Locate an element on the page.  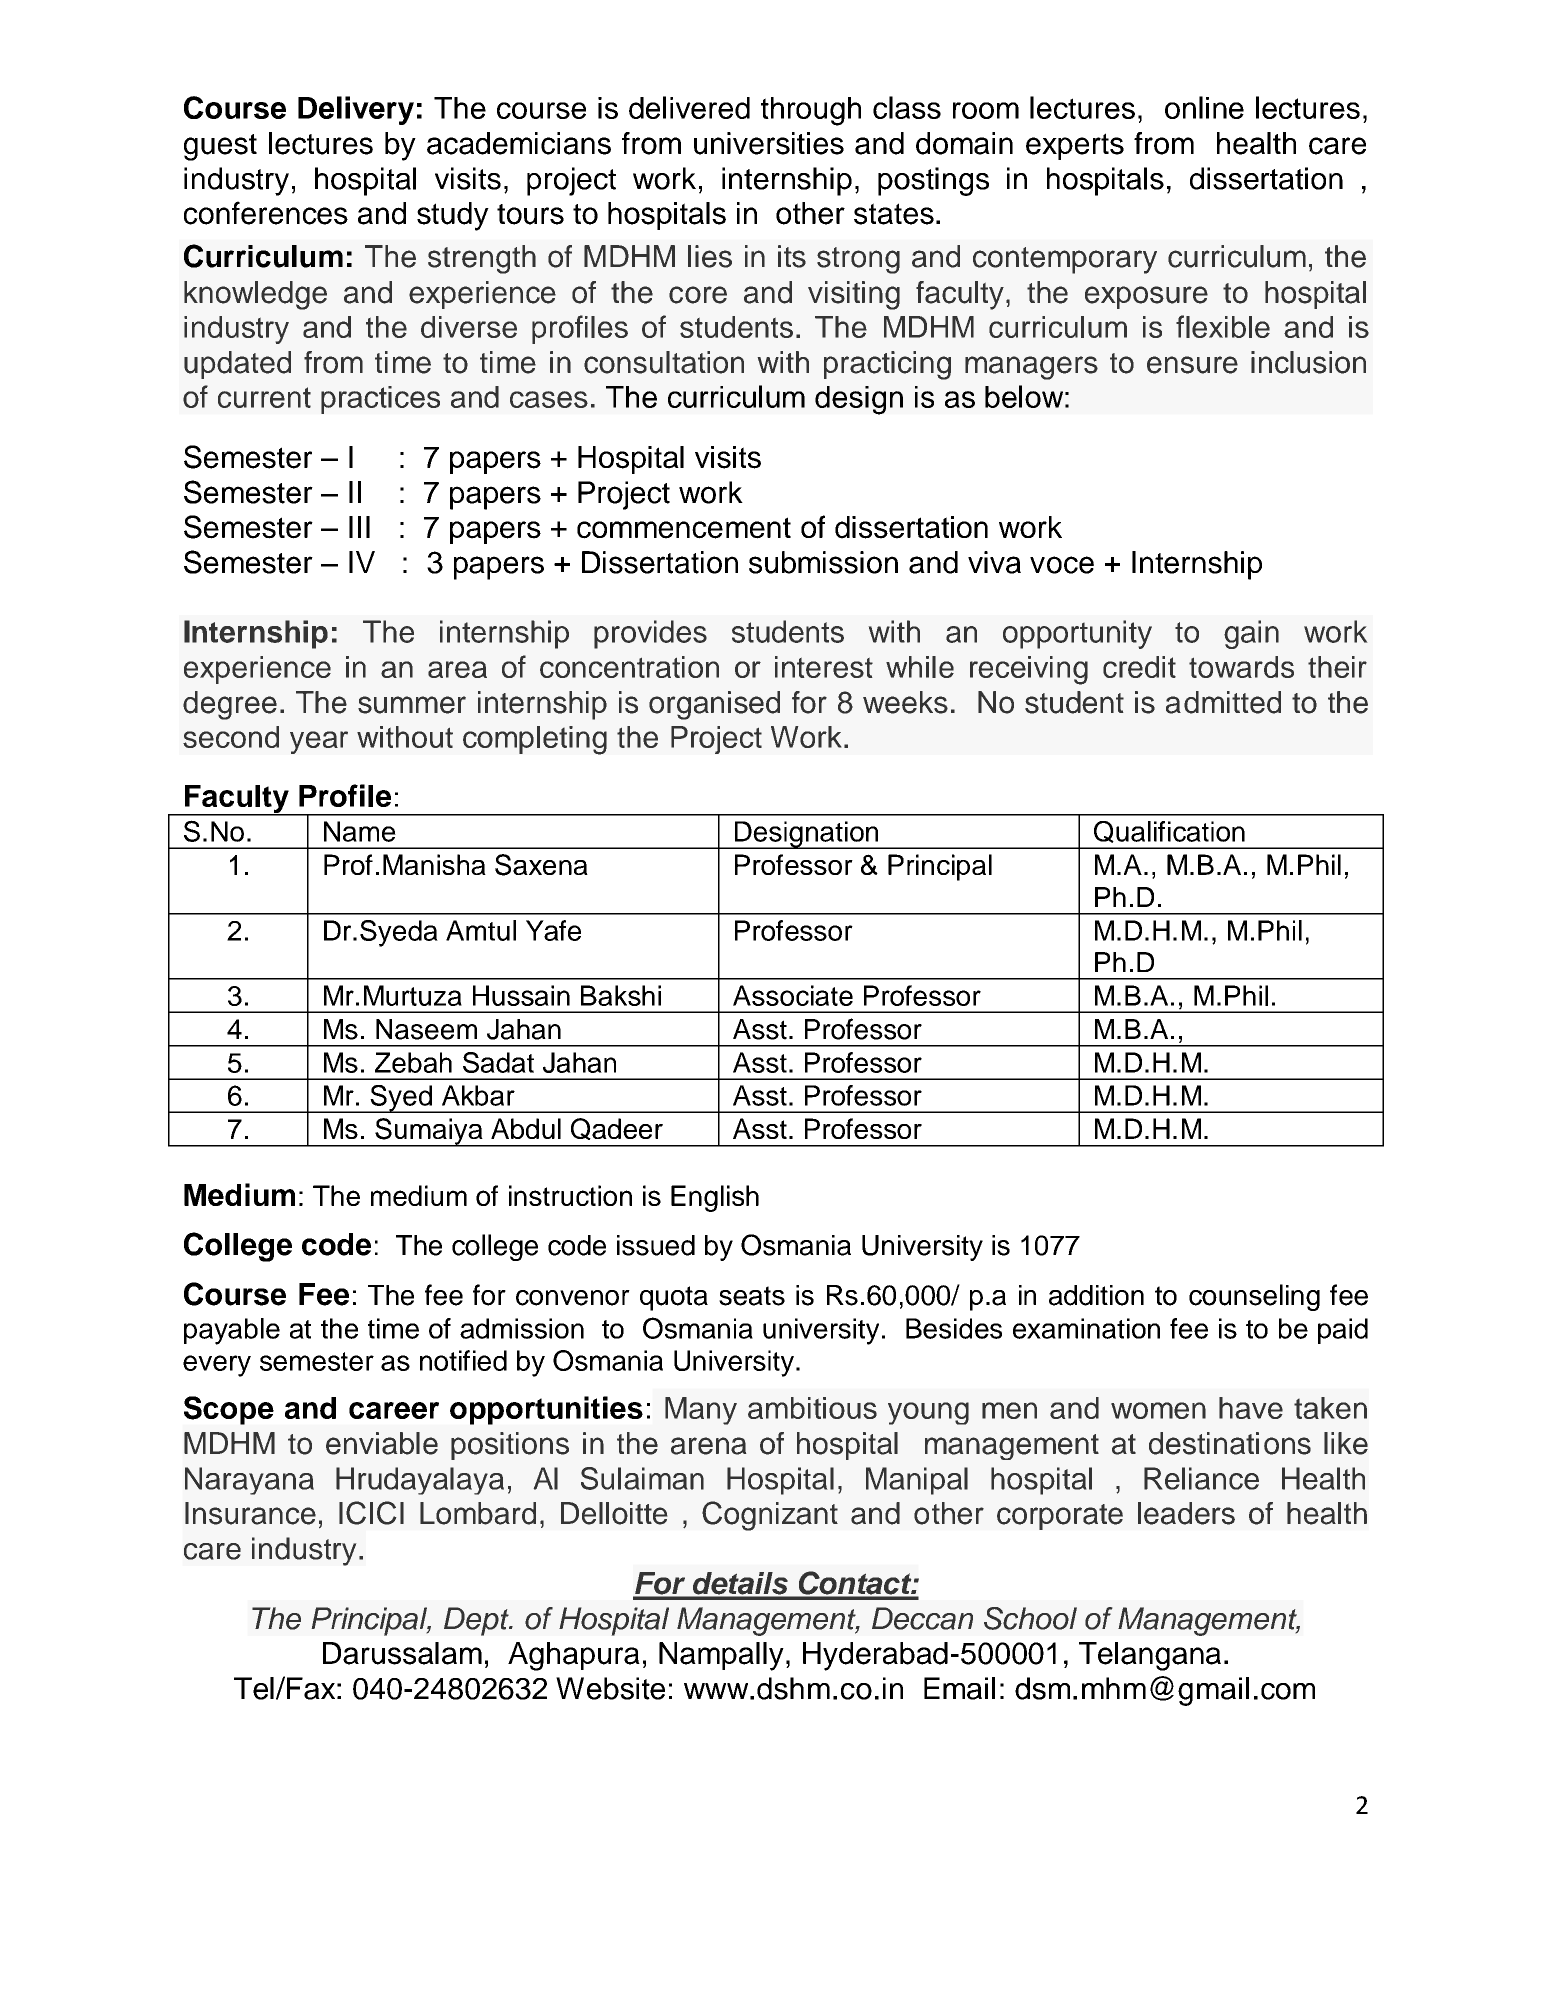
seats is located at coordinates (752, 1296).
